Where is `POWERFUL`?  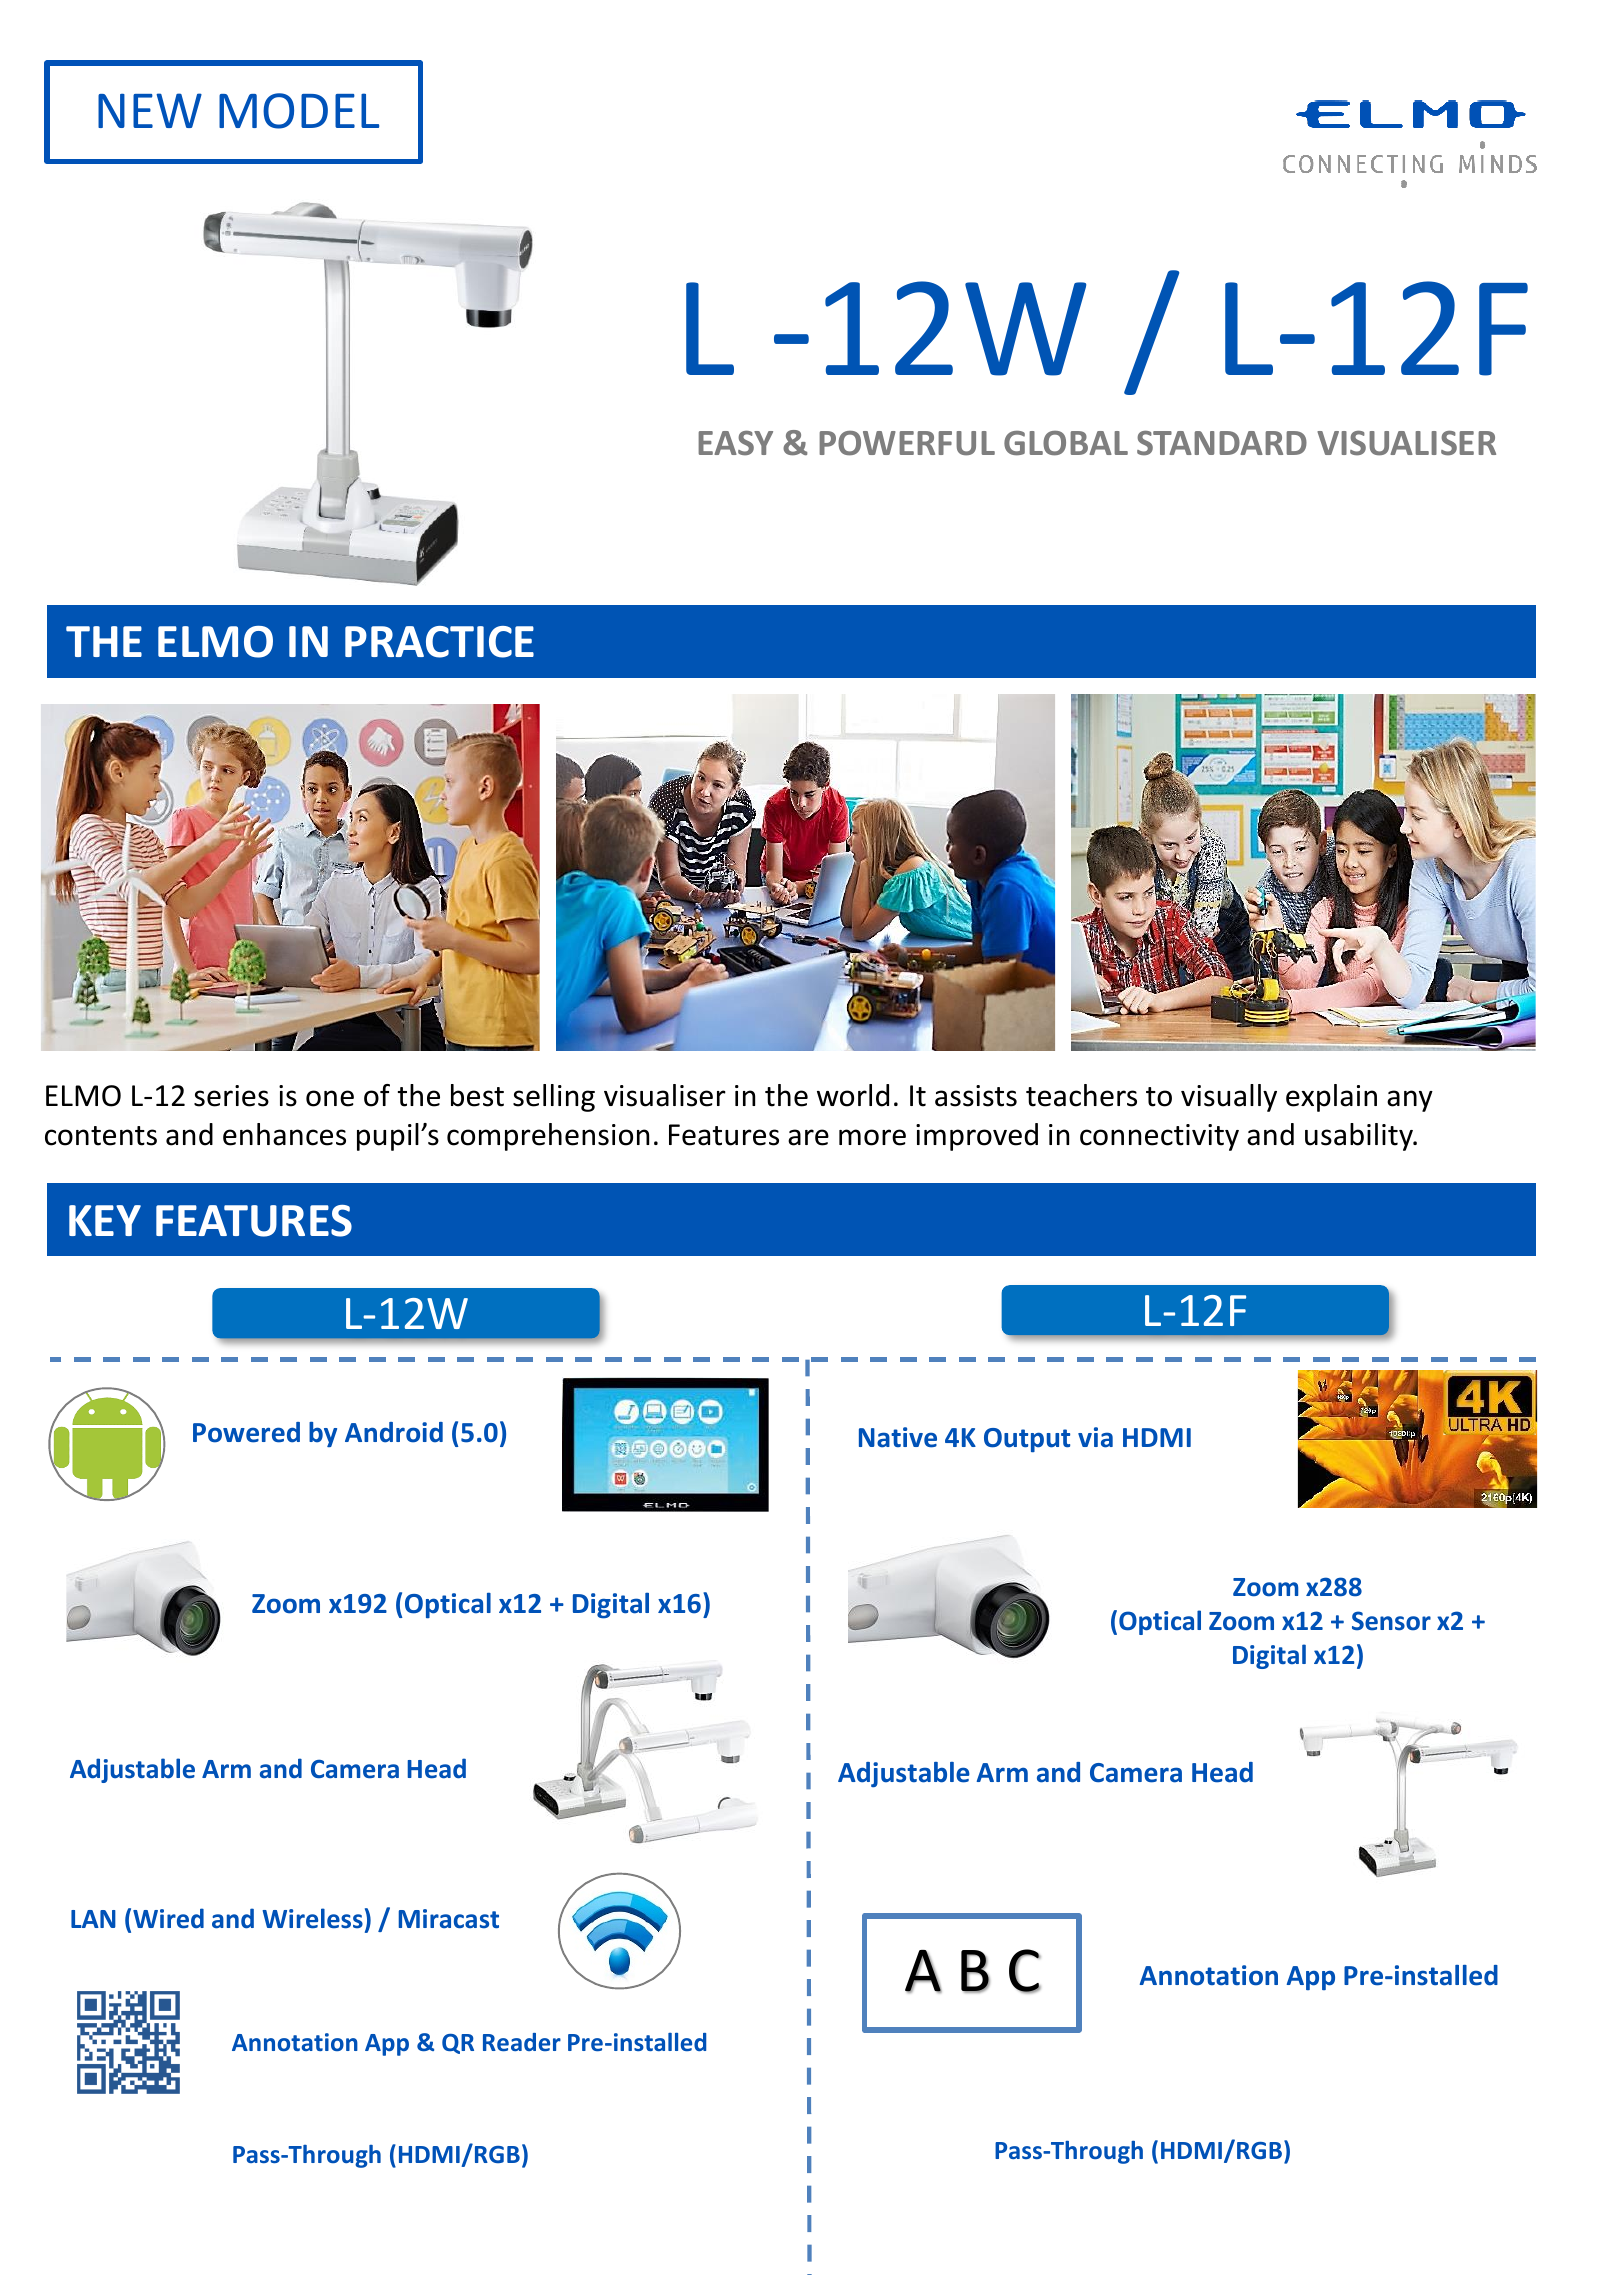 POWERFUL is located at coordinates (907, 443).
